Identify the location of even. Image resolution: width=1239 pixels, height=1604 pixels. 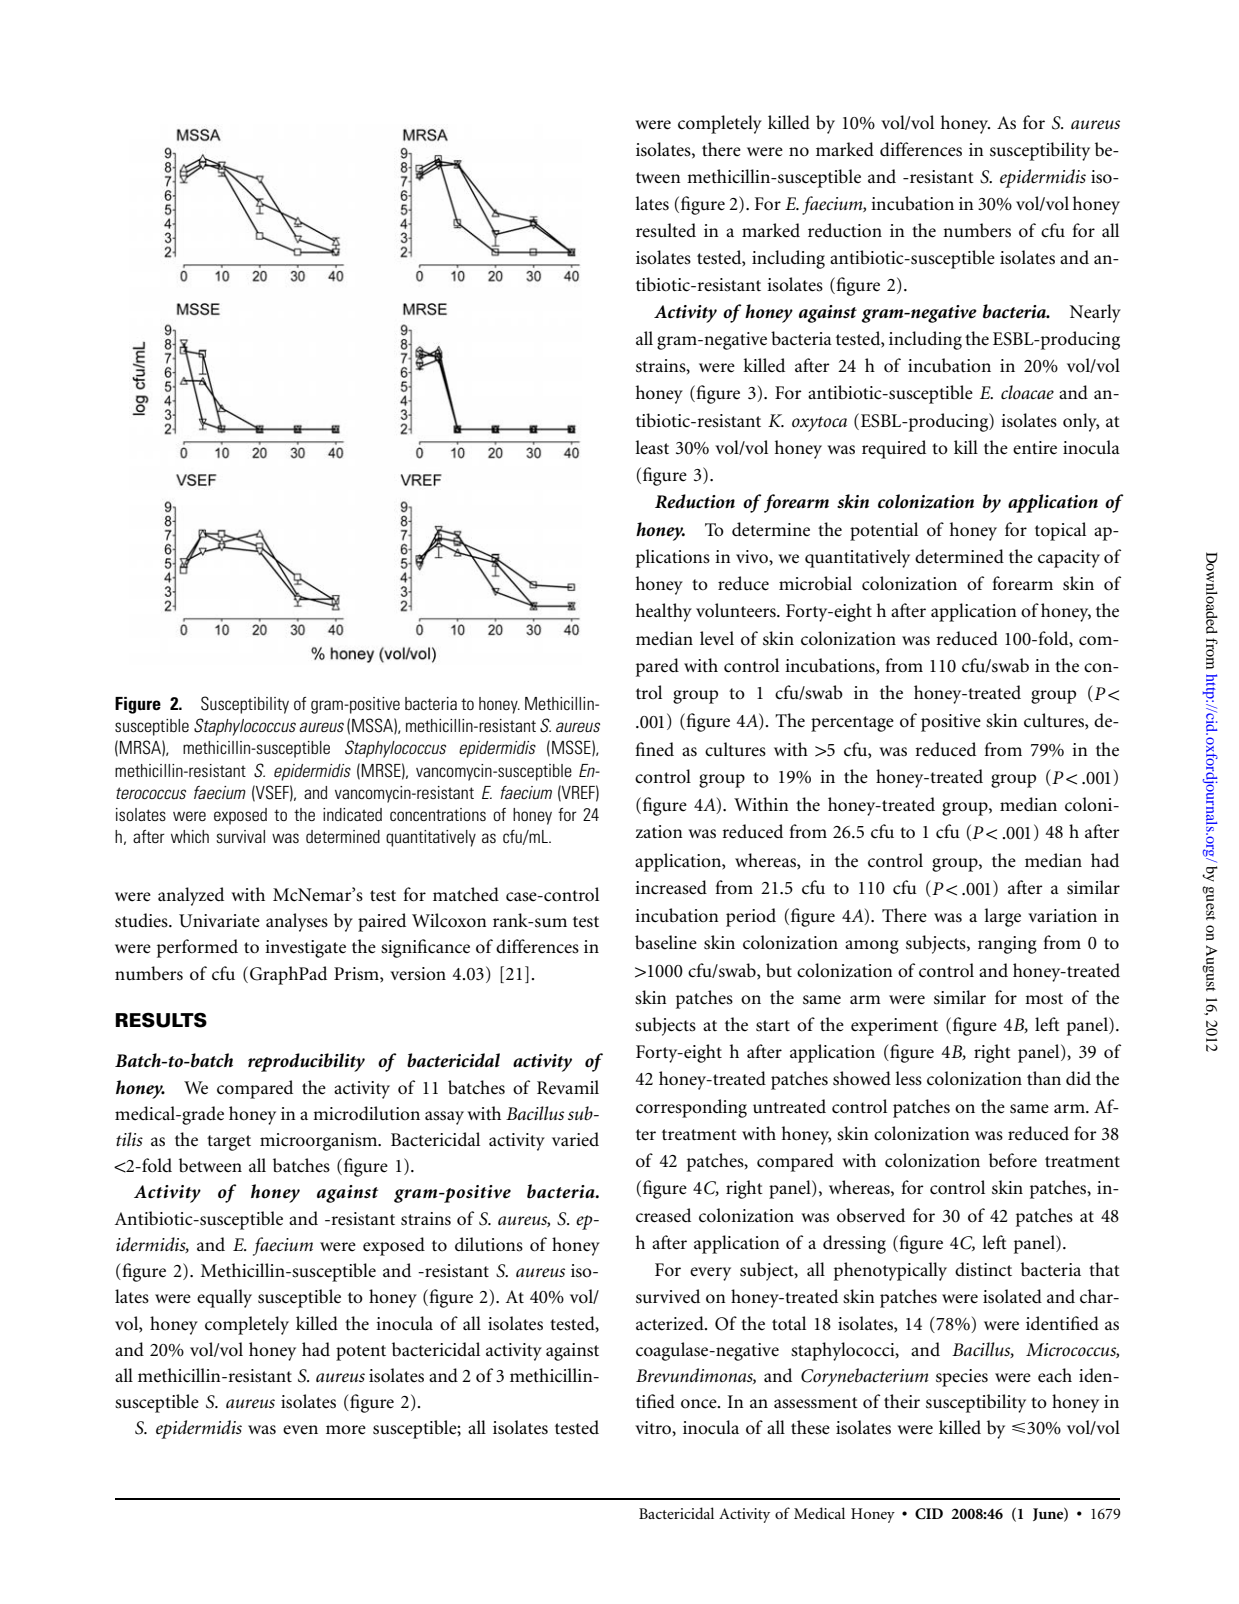
(300, 1430).
